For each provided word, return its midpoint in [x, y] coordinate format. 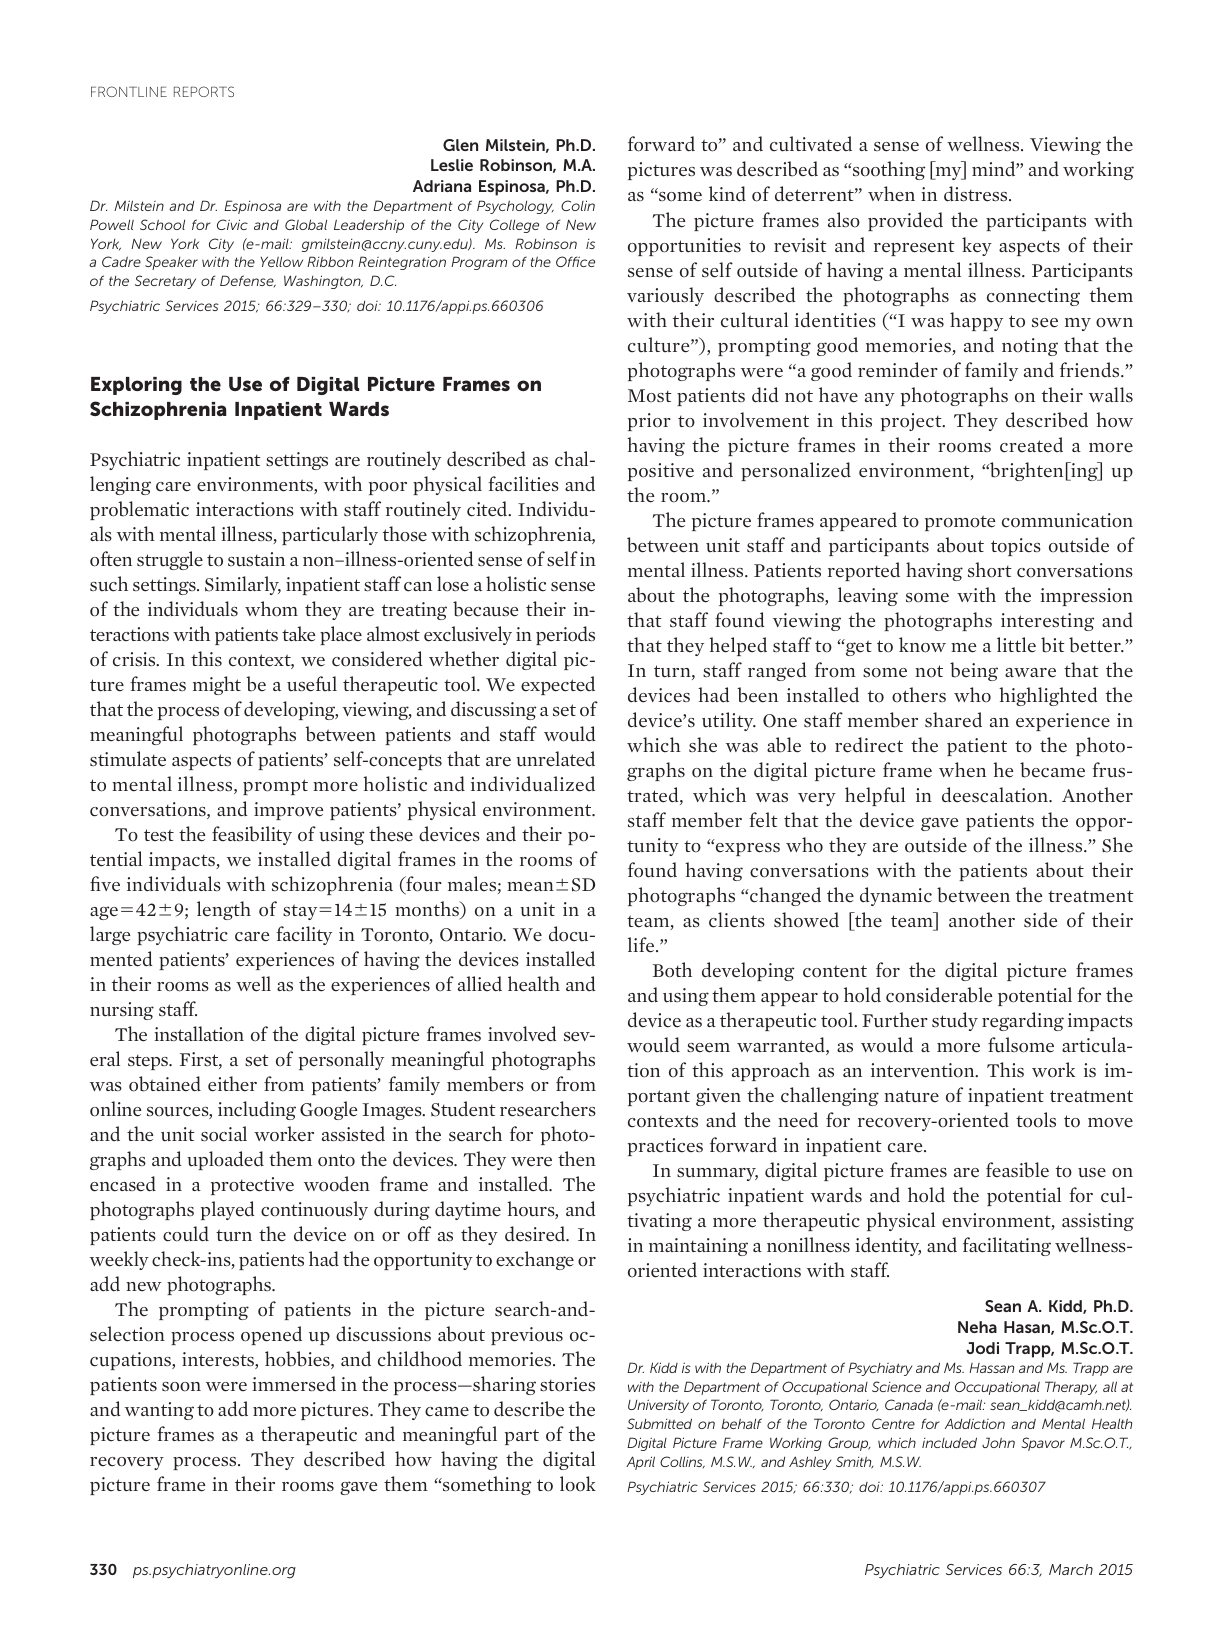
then [577, 1159]
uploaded [225, 1160]
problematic [139, 510]
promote [960, 523]
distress [977, 194]
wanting [159, 1411]
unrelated [555, 759]
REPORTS [204, 91]
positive [661, 472]
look [578, 1484]
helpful [875, 796]
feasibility [252, 835]
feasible [1017, 1170]
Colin [578, 205]
